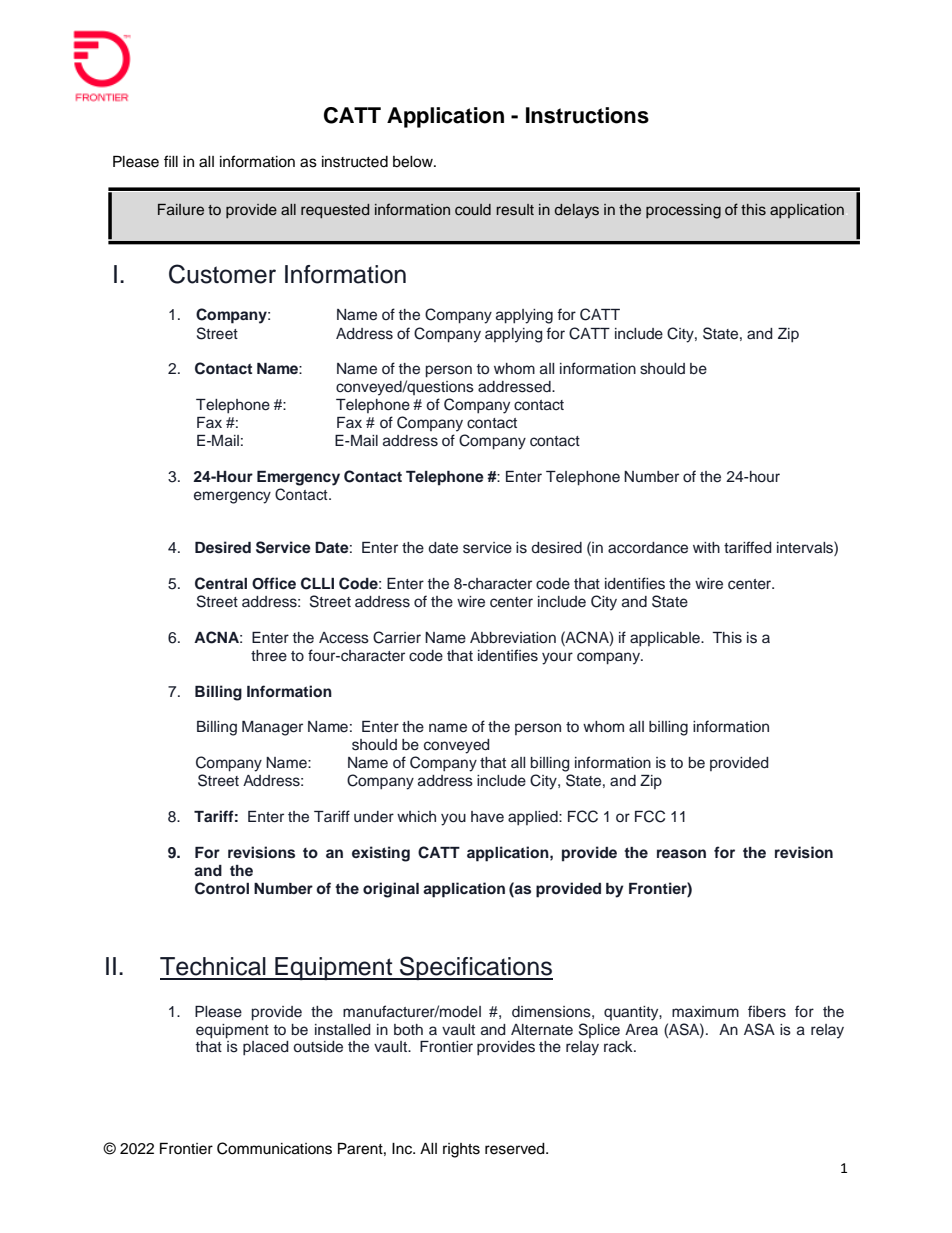 The height and width of the screenshot is (1233, 952). I want to click on reason, so click(681, 854).
